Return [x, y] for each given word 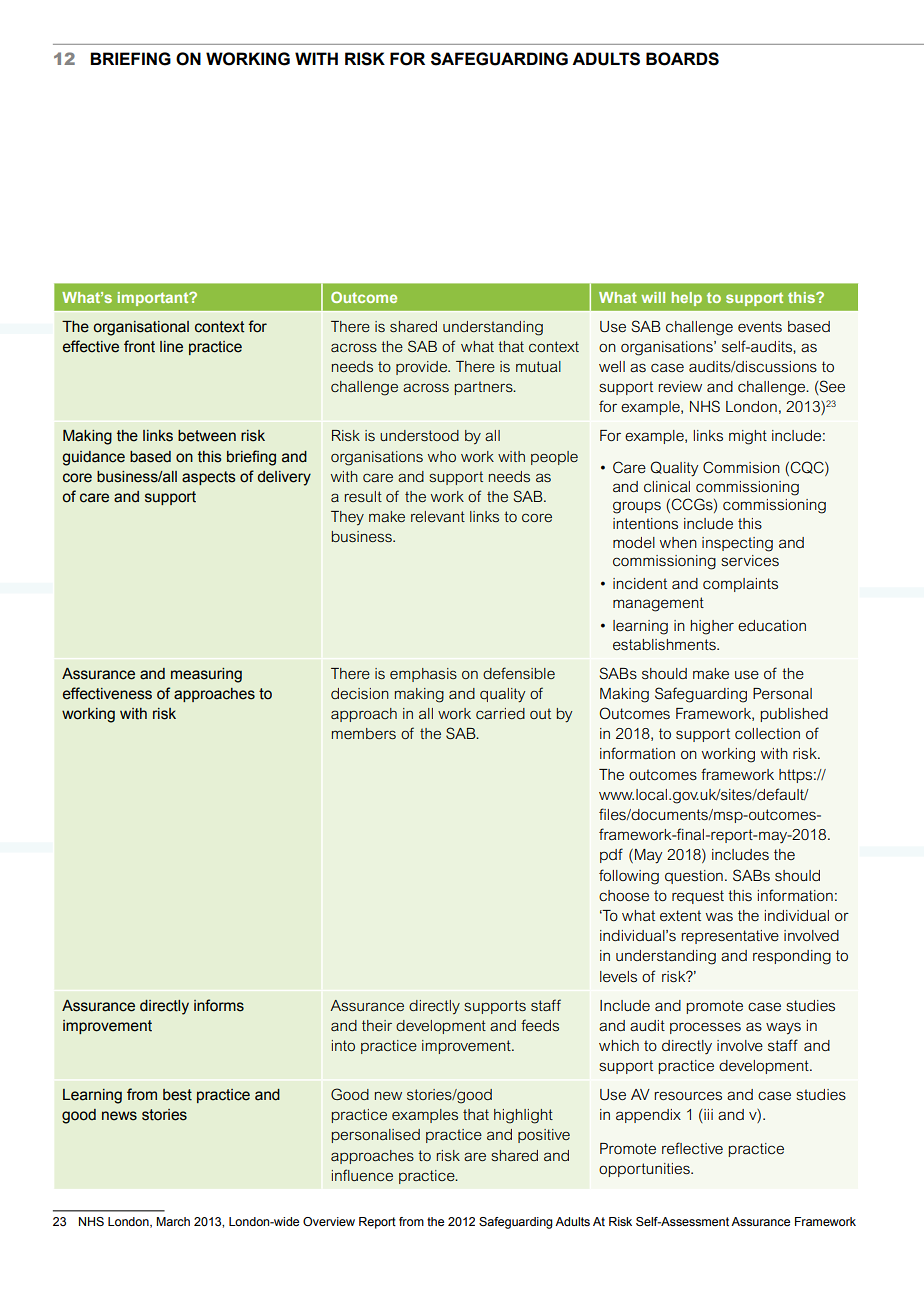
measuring [206, 675]
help [687, 299]
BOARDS [682, 59]
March [173, 1221]
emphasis [423, 675]
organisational [141, 328]
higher [712, 627]
